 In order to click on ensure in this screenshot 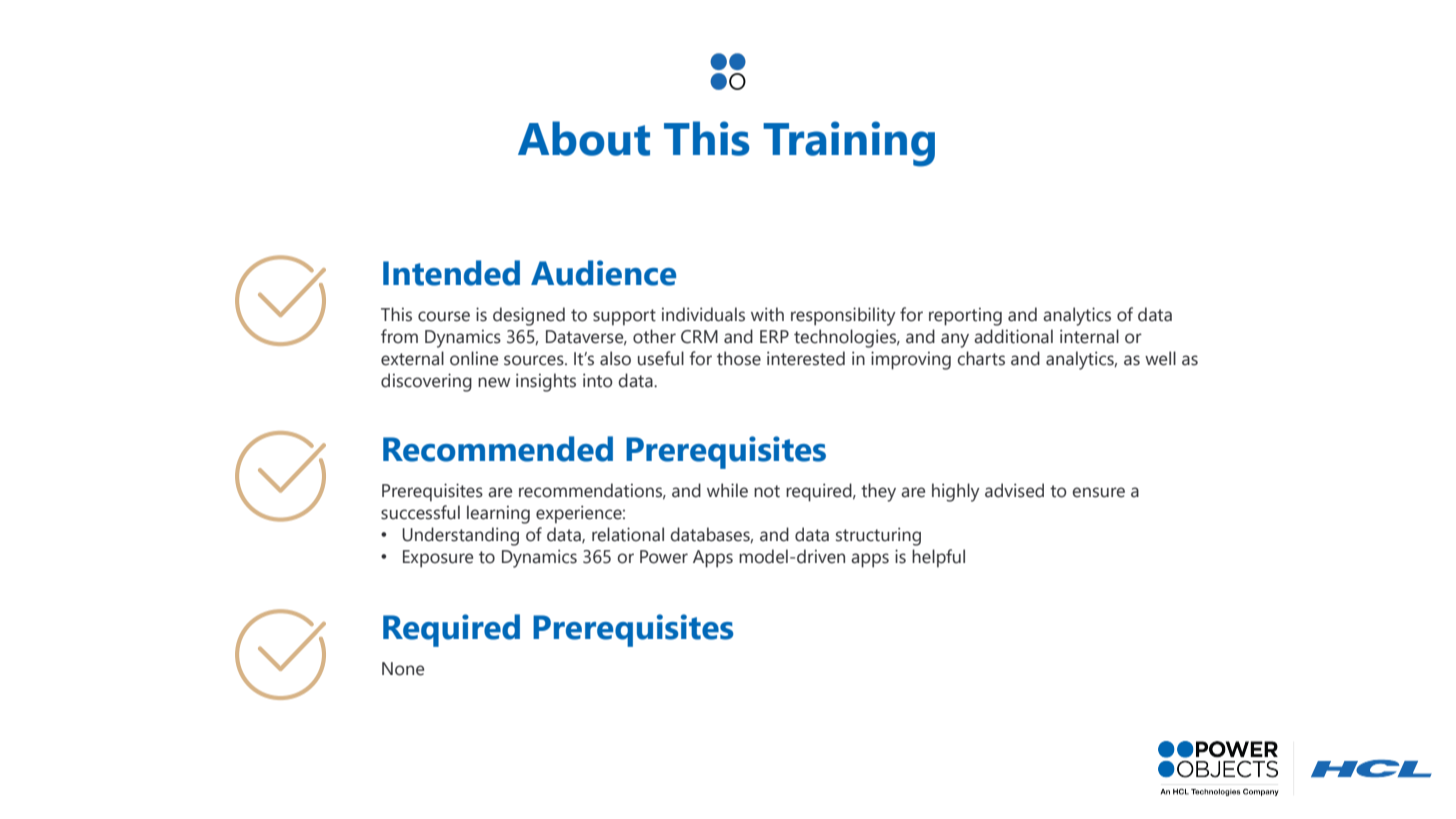, I will do `click(1098, 492)`.
